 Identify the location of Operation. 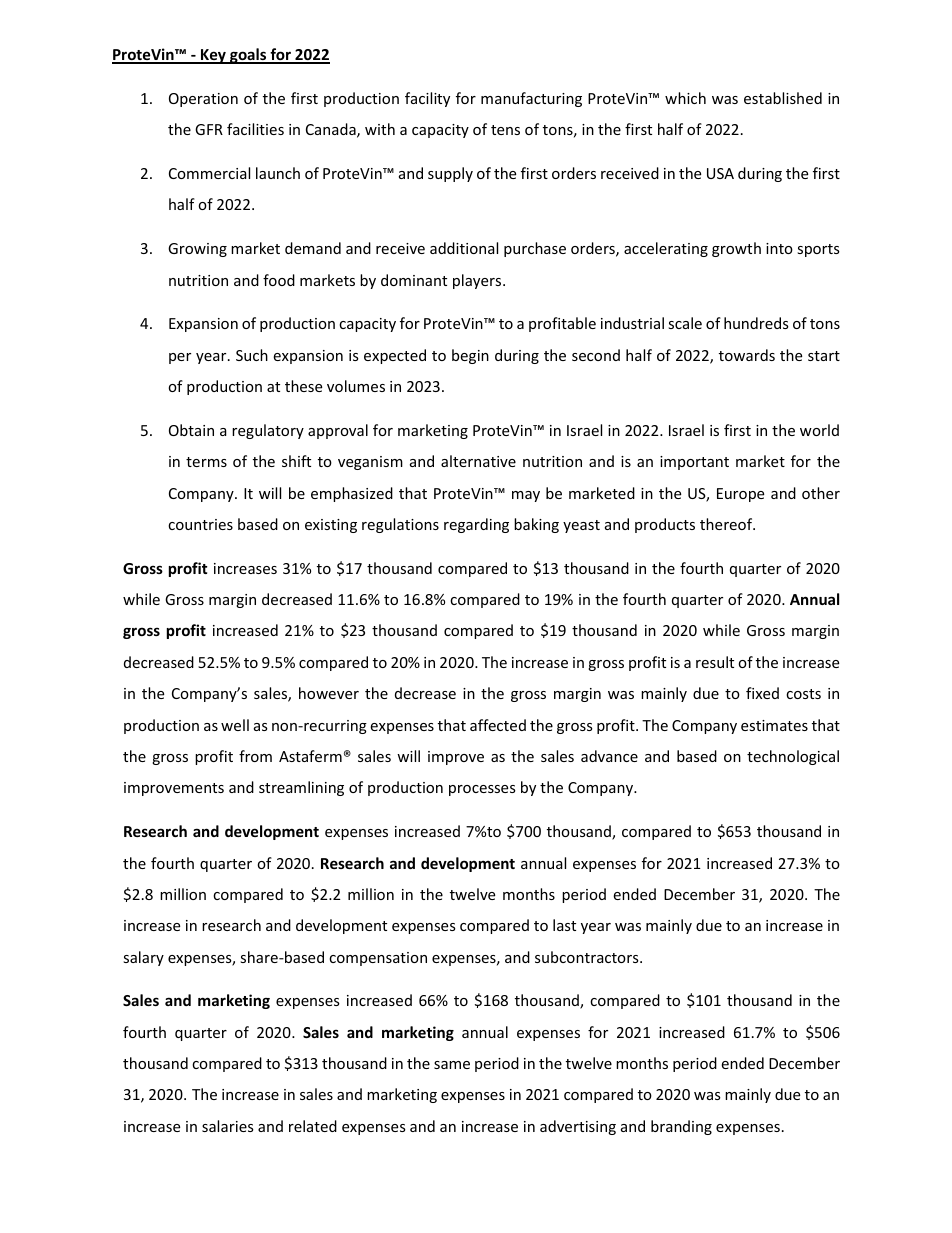
(203, 100).
